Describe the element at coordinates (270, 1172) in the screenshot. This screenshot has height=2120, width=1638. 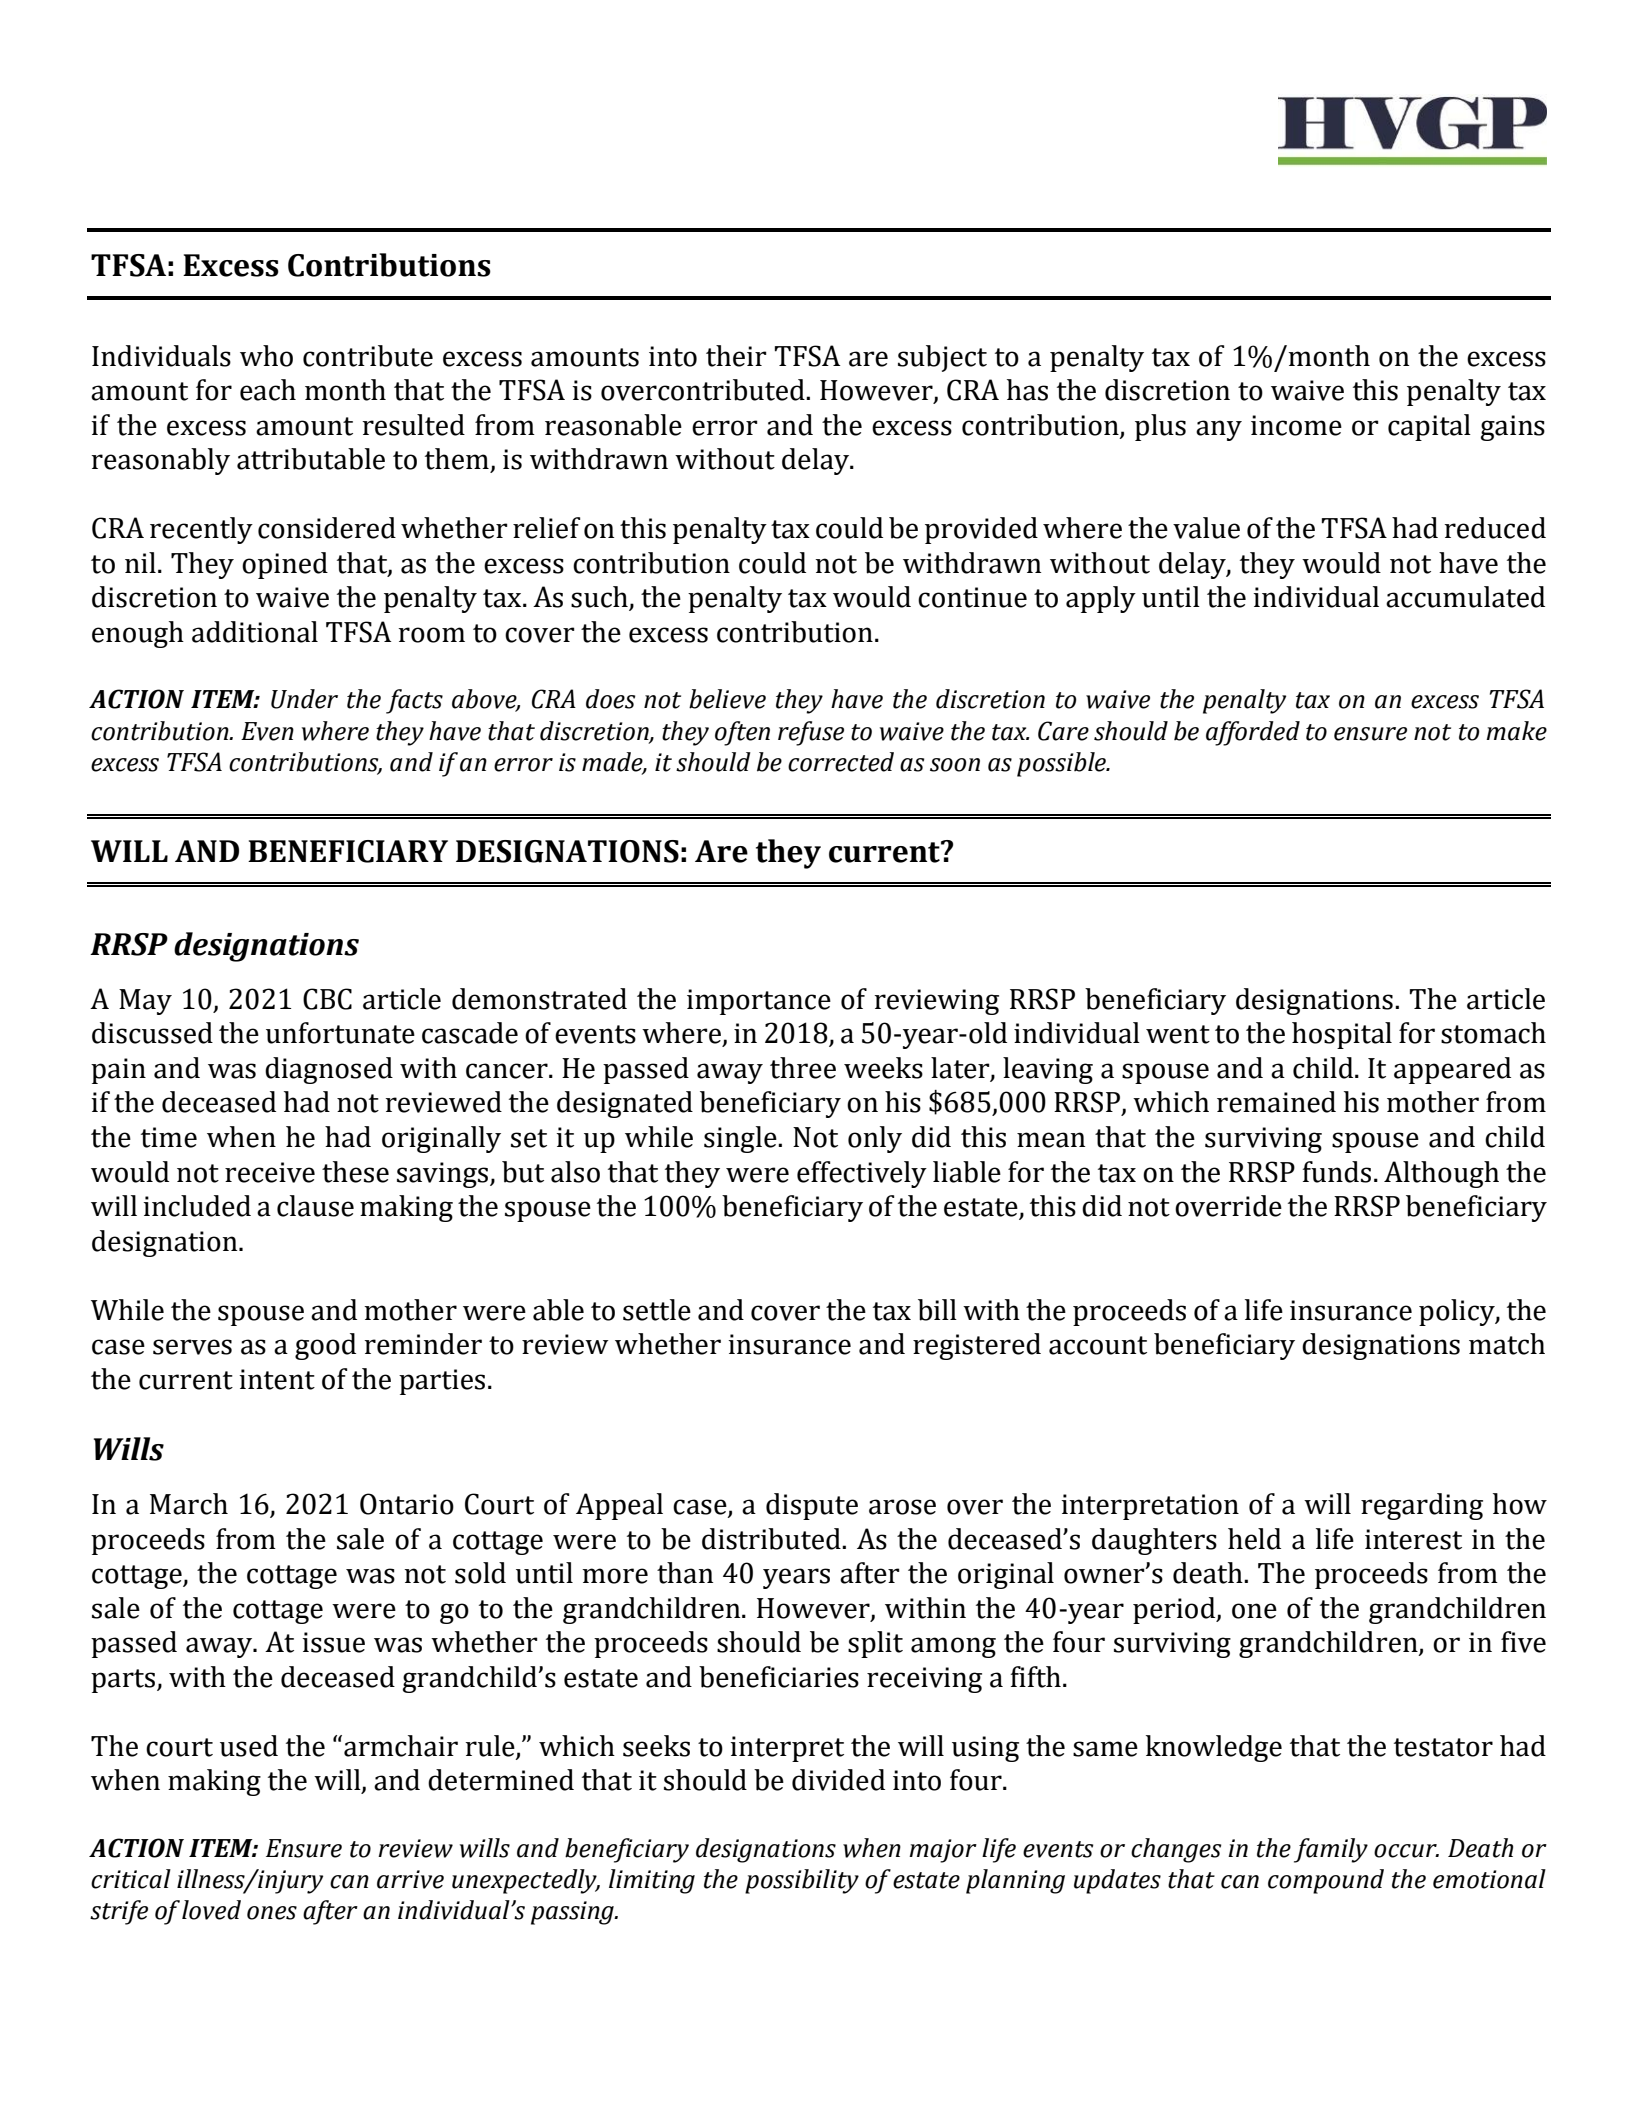
I see `receive` at that location.
